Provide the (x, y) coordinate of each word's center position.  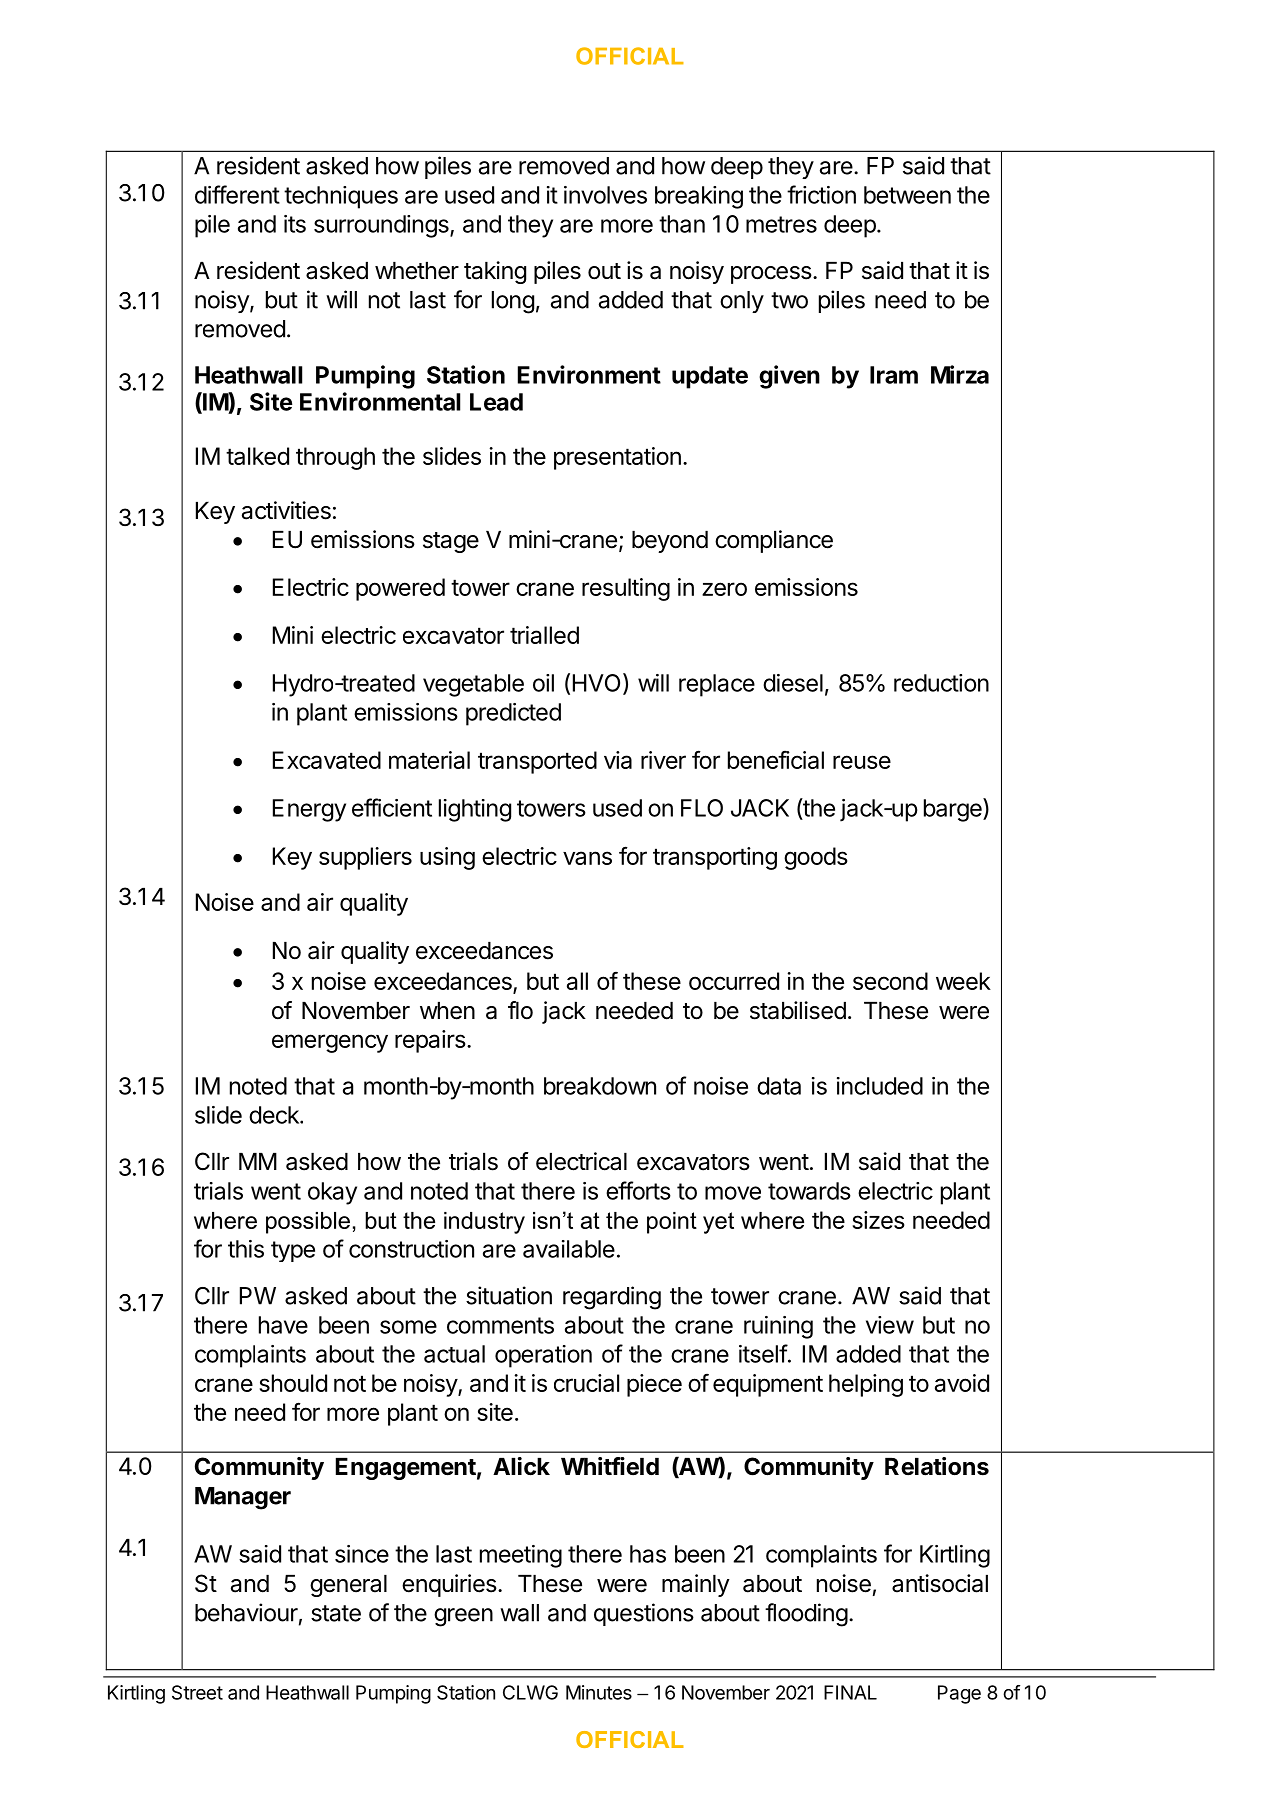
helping (866, 1385)
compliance (774, 541)
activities (286, 510)
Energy (309, 810)
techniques (341, 197)
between (907, 195)
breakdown (600, 1086)
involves (605, 195)
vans (587, 858)
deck (275, 1115)
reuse (862, 762)
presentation (617, 458)
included (880, 1086)
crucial (586, 1383)
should (293, 1383)
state (336, 1613)
